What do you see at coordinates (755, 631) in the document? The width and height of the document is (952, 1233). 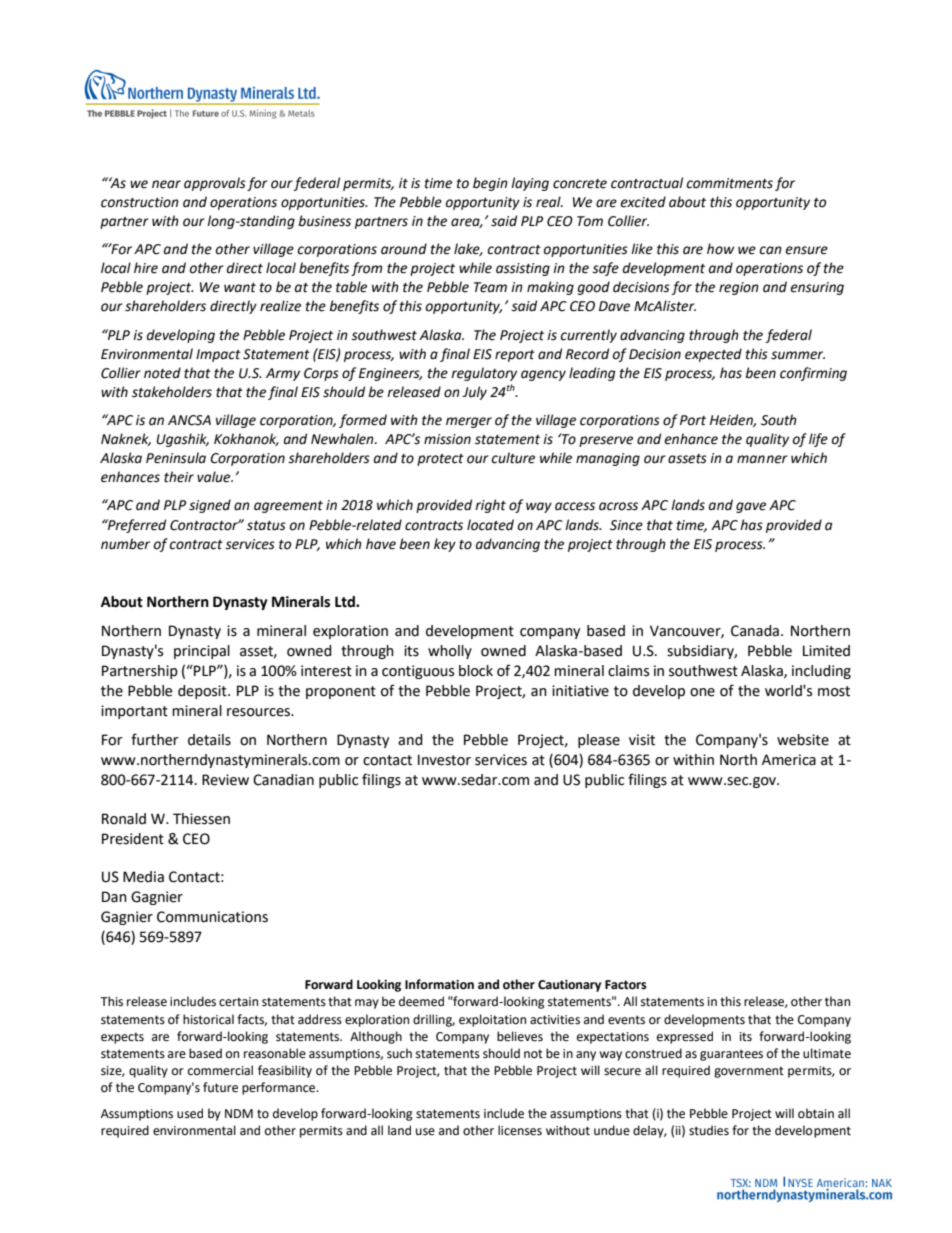 I see `Canada` at bounding box center [755, 631].
